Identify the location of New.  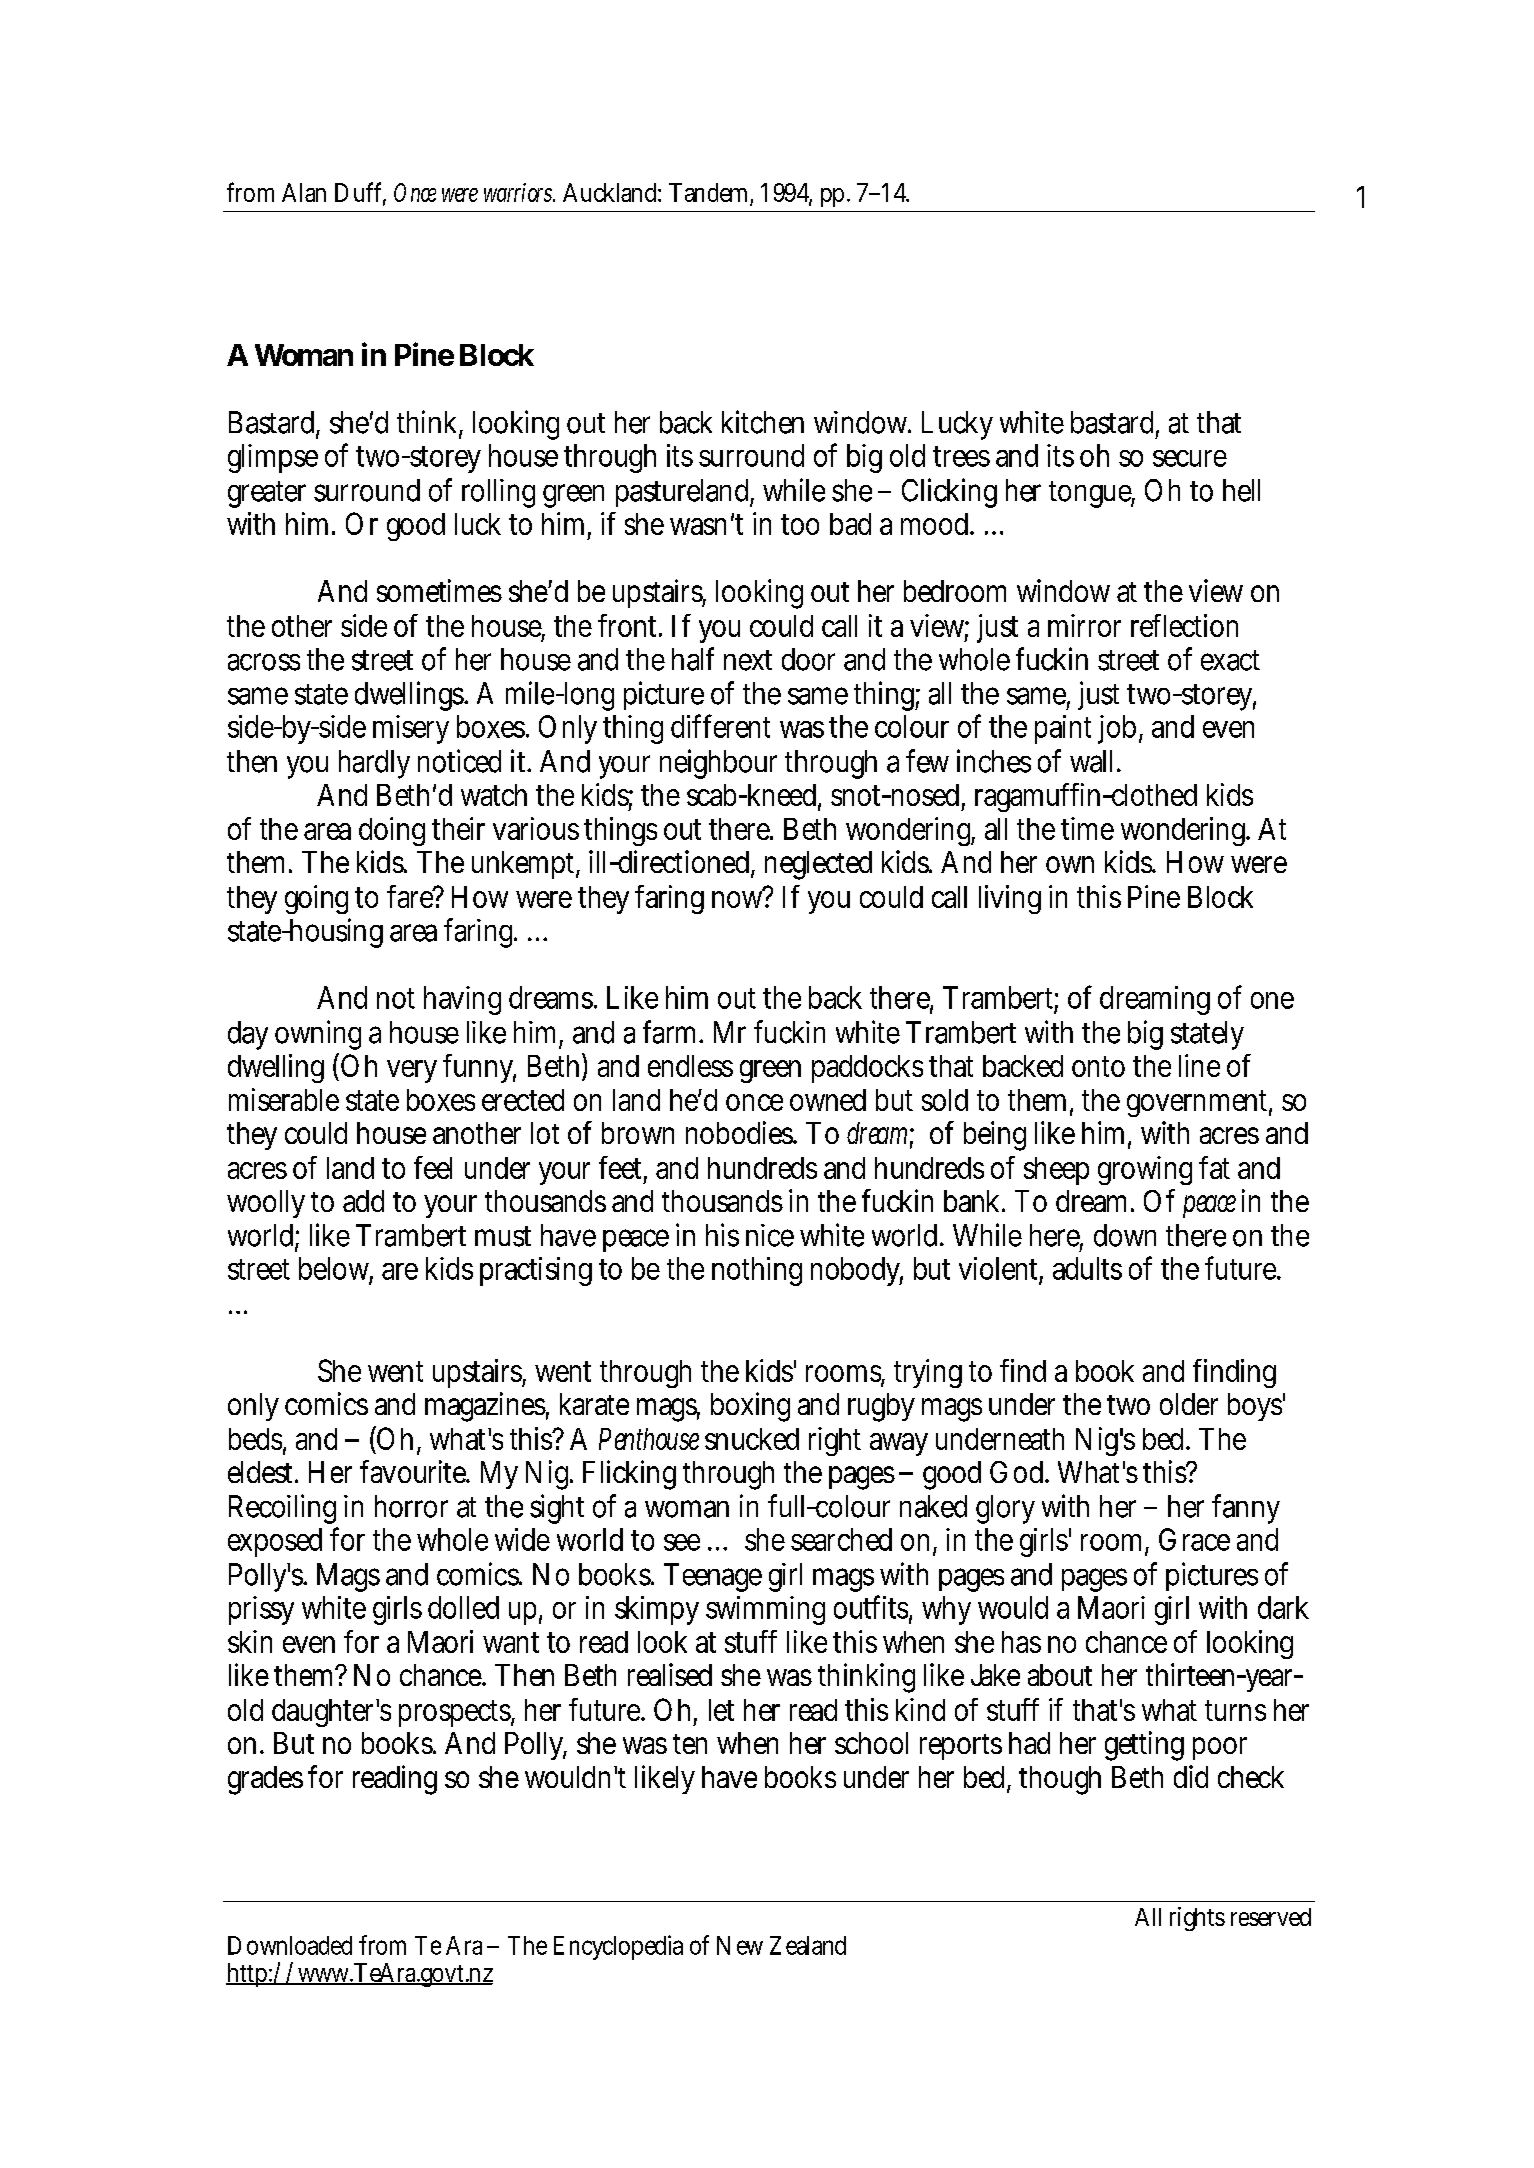
(740, 1945).
